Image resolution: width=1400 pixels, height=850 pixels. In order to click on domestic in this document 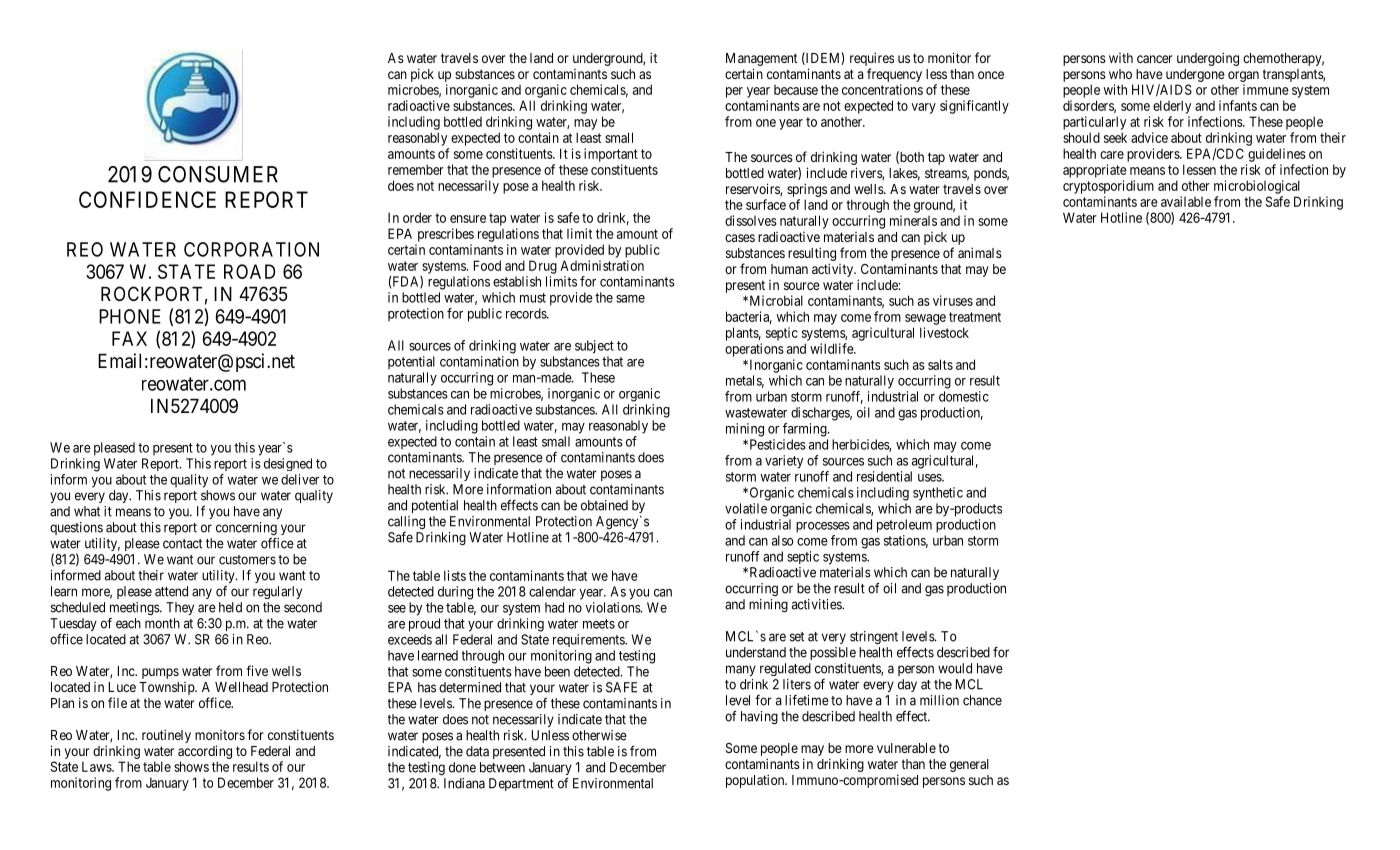, I will do `click(964, 396)`.
